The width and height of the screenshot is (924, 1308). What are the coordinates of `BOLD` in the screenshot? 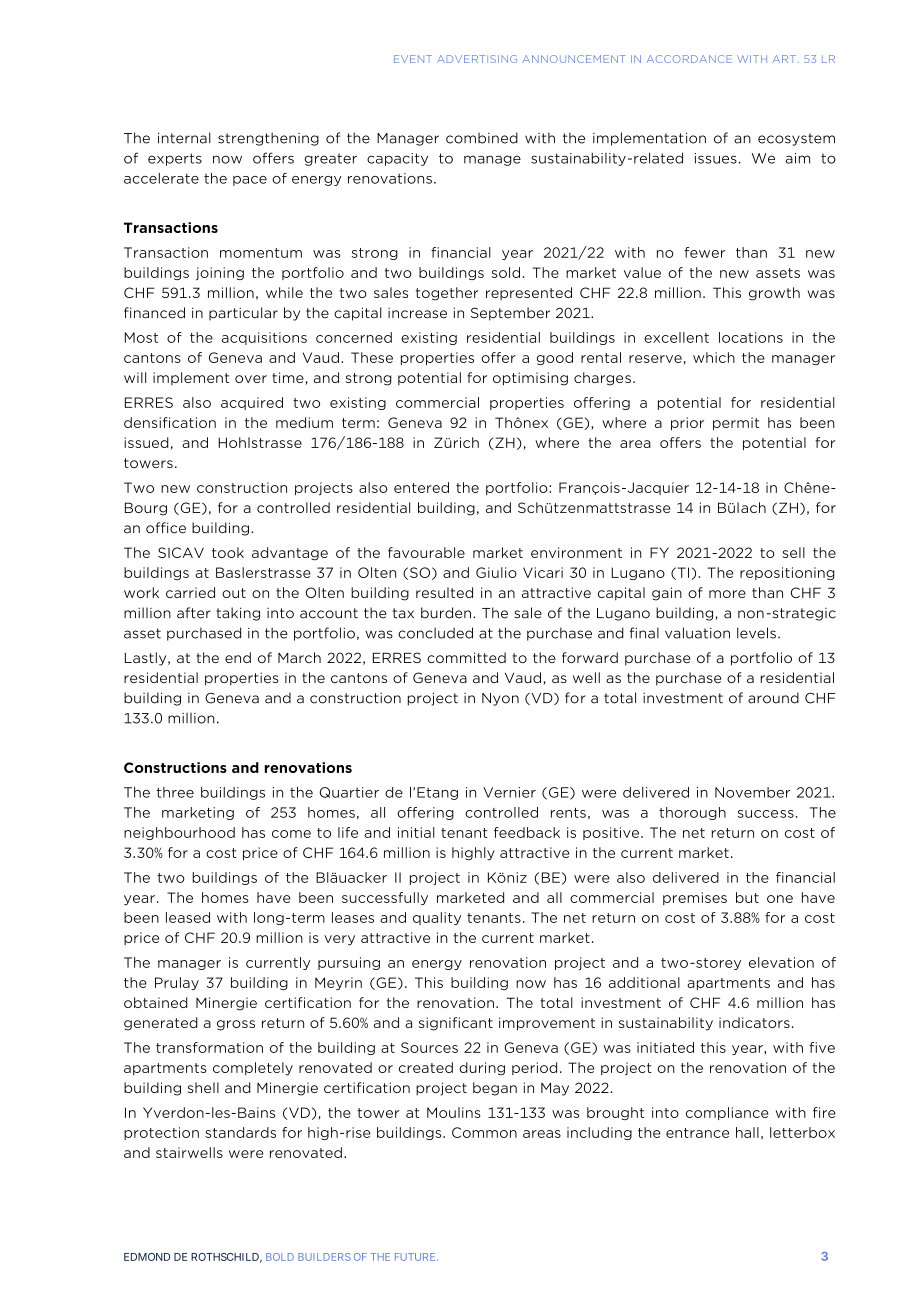 It's located at (280, 1257).
